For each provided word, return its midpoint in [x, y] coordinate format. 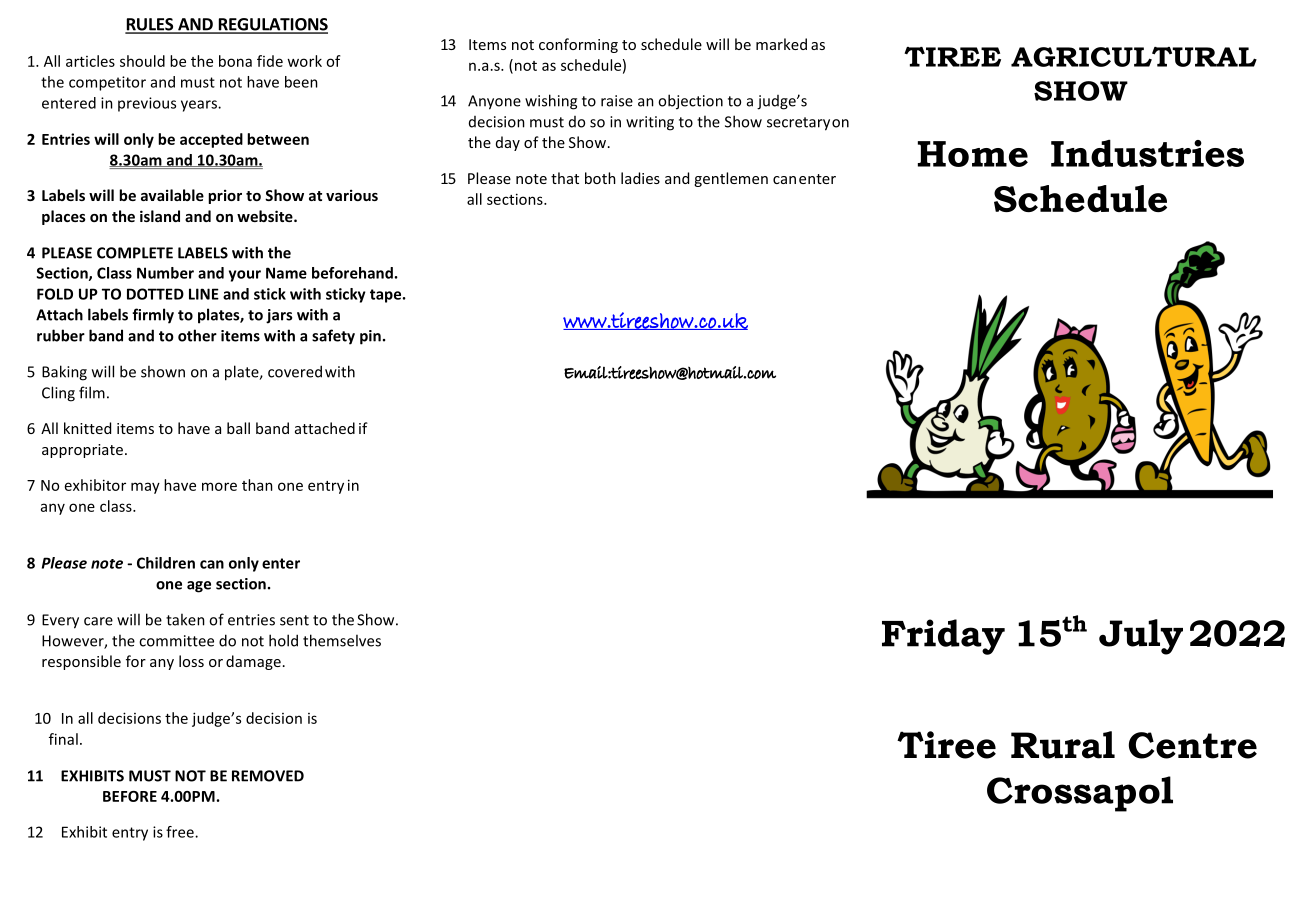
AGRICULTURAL [1134, 57]
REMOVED [268, 776]
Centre [1193, 745]
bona [235, 61]
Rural [1063, 745]
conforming [578, 45]
